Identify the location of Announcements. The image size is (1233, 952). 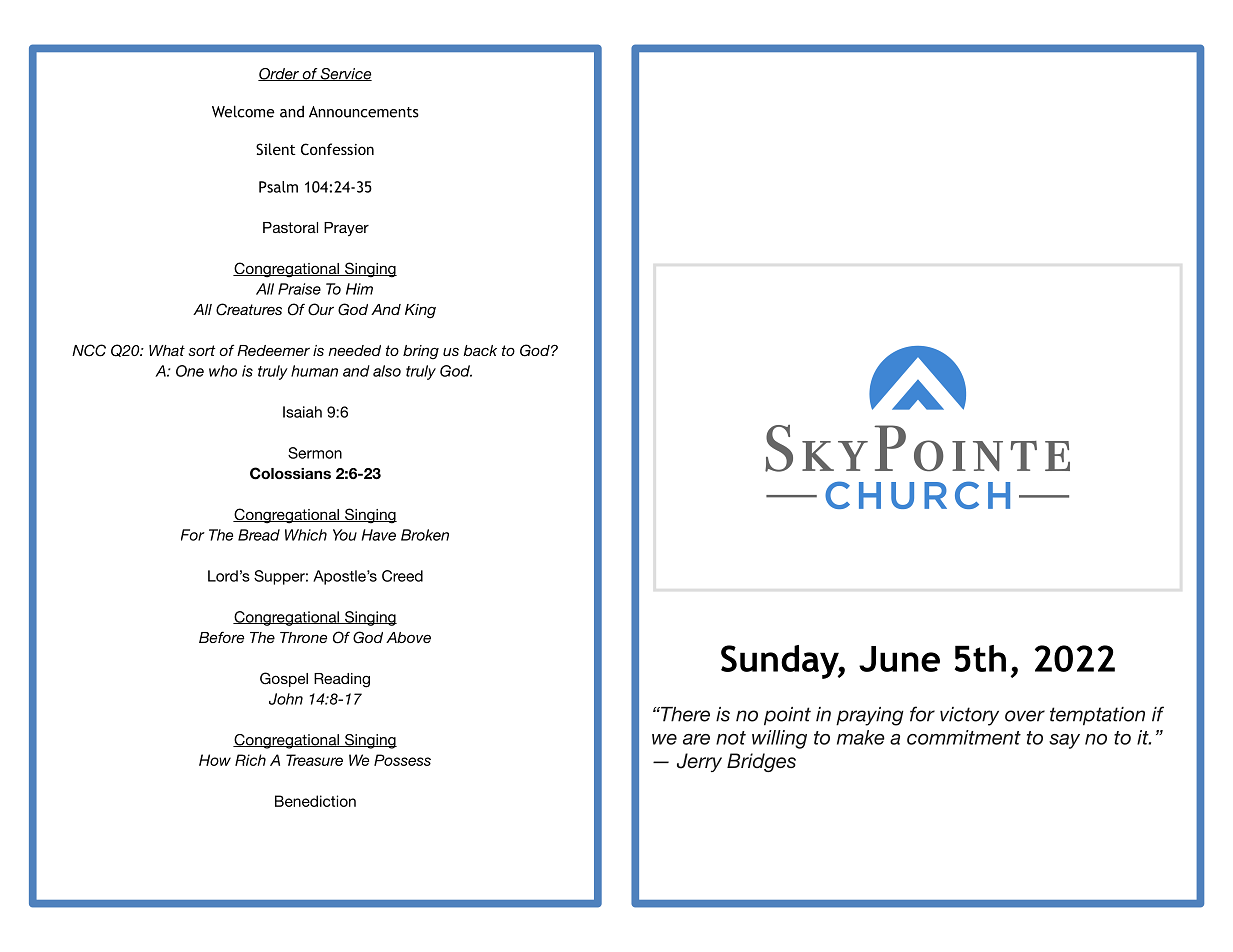
(364, 112).
